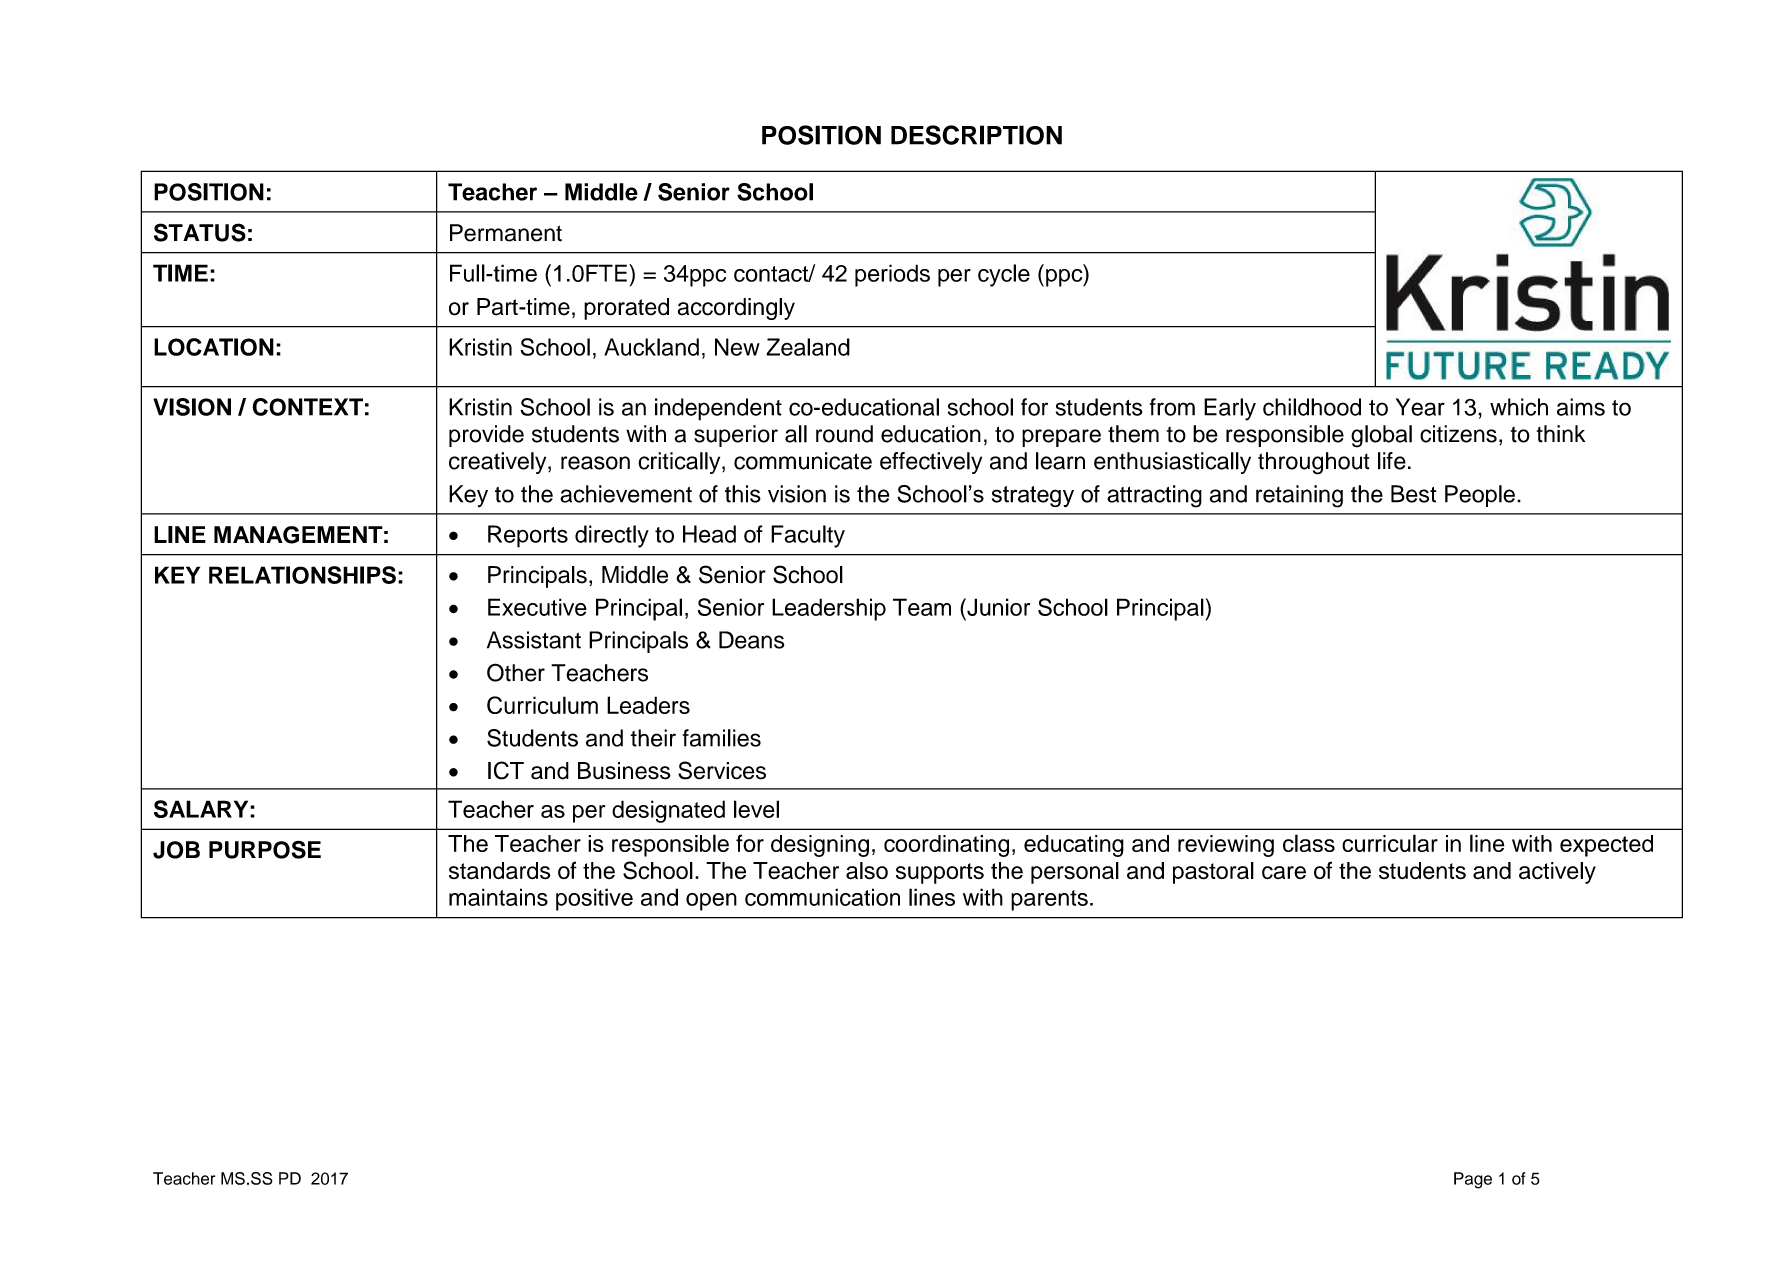  I want to click on coordinating, so click(946, 846).
